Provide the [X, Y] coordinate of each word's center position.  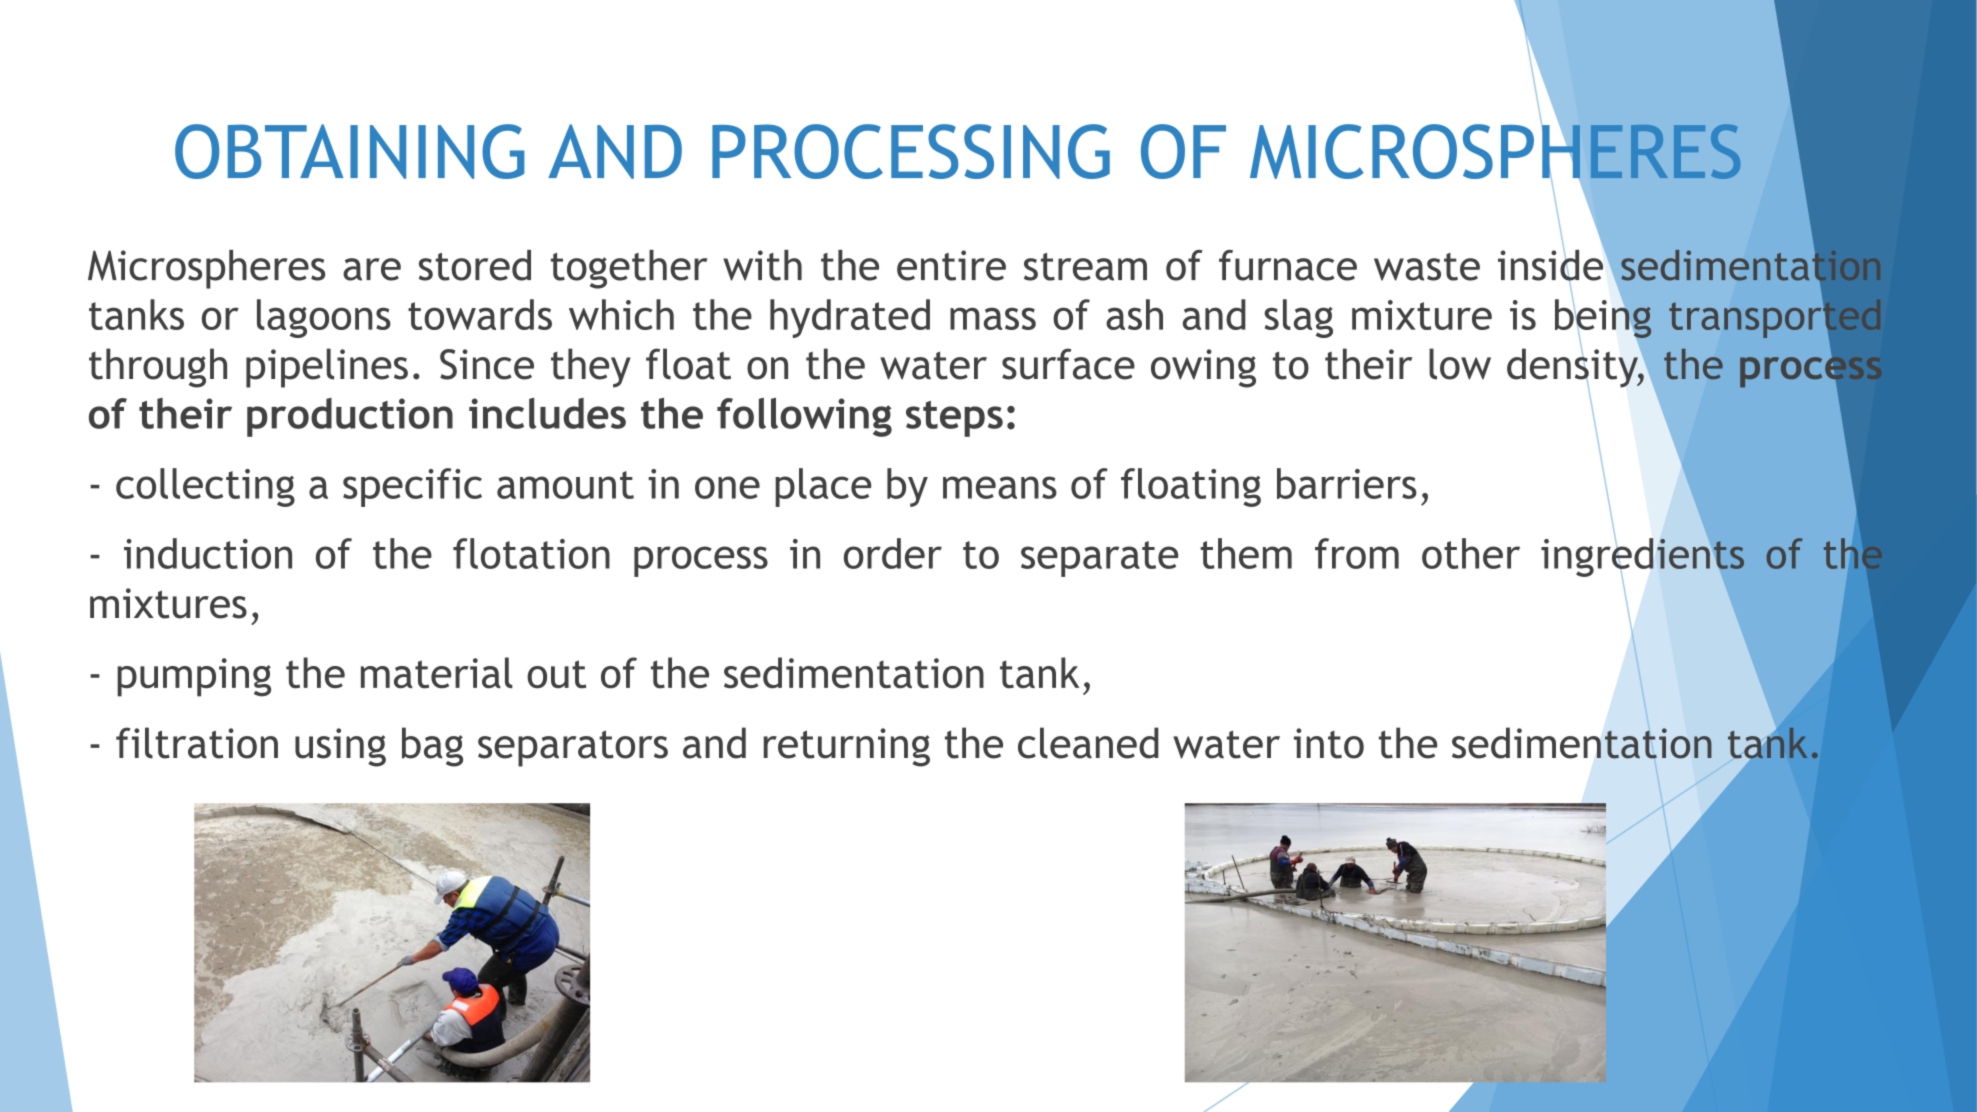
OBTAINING [349, 151]
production [350, 417]
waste [1427, 267]
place [823, 487]
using [340, 747]
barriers [1347, 483]
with [762, 265]
